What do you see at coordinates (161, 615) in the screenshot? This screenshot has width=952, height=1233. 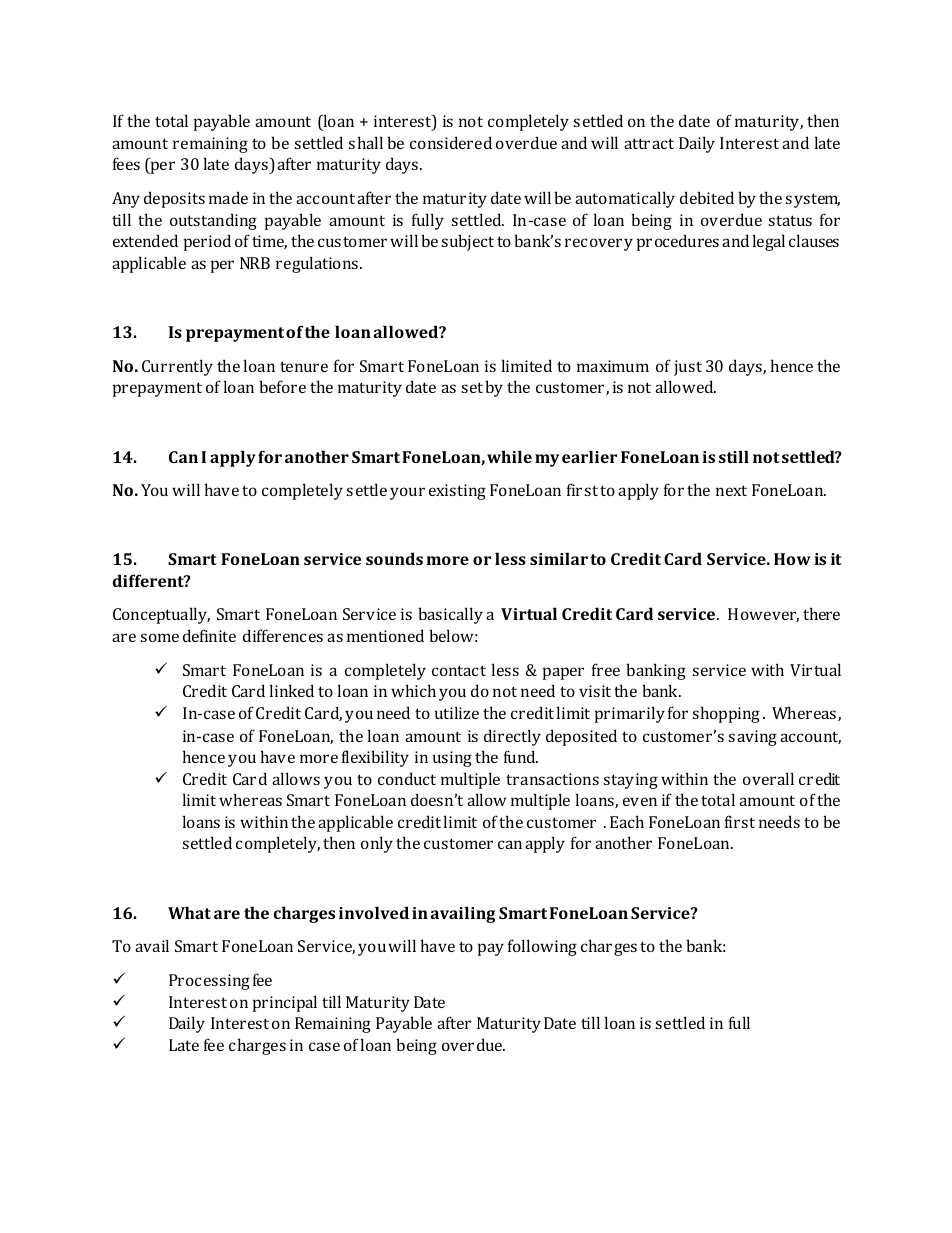 I see `Conceptually` at bounding box center [161, 615].
